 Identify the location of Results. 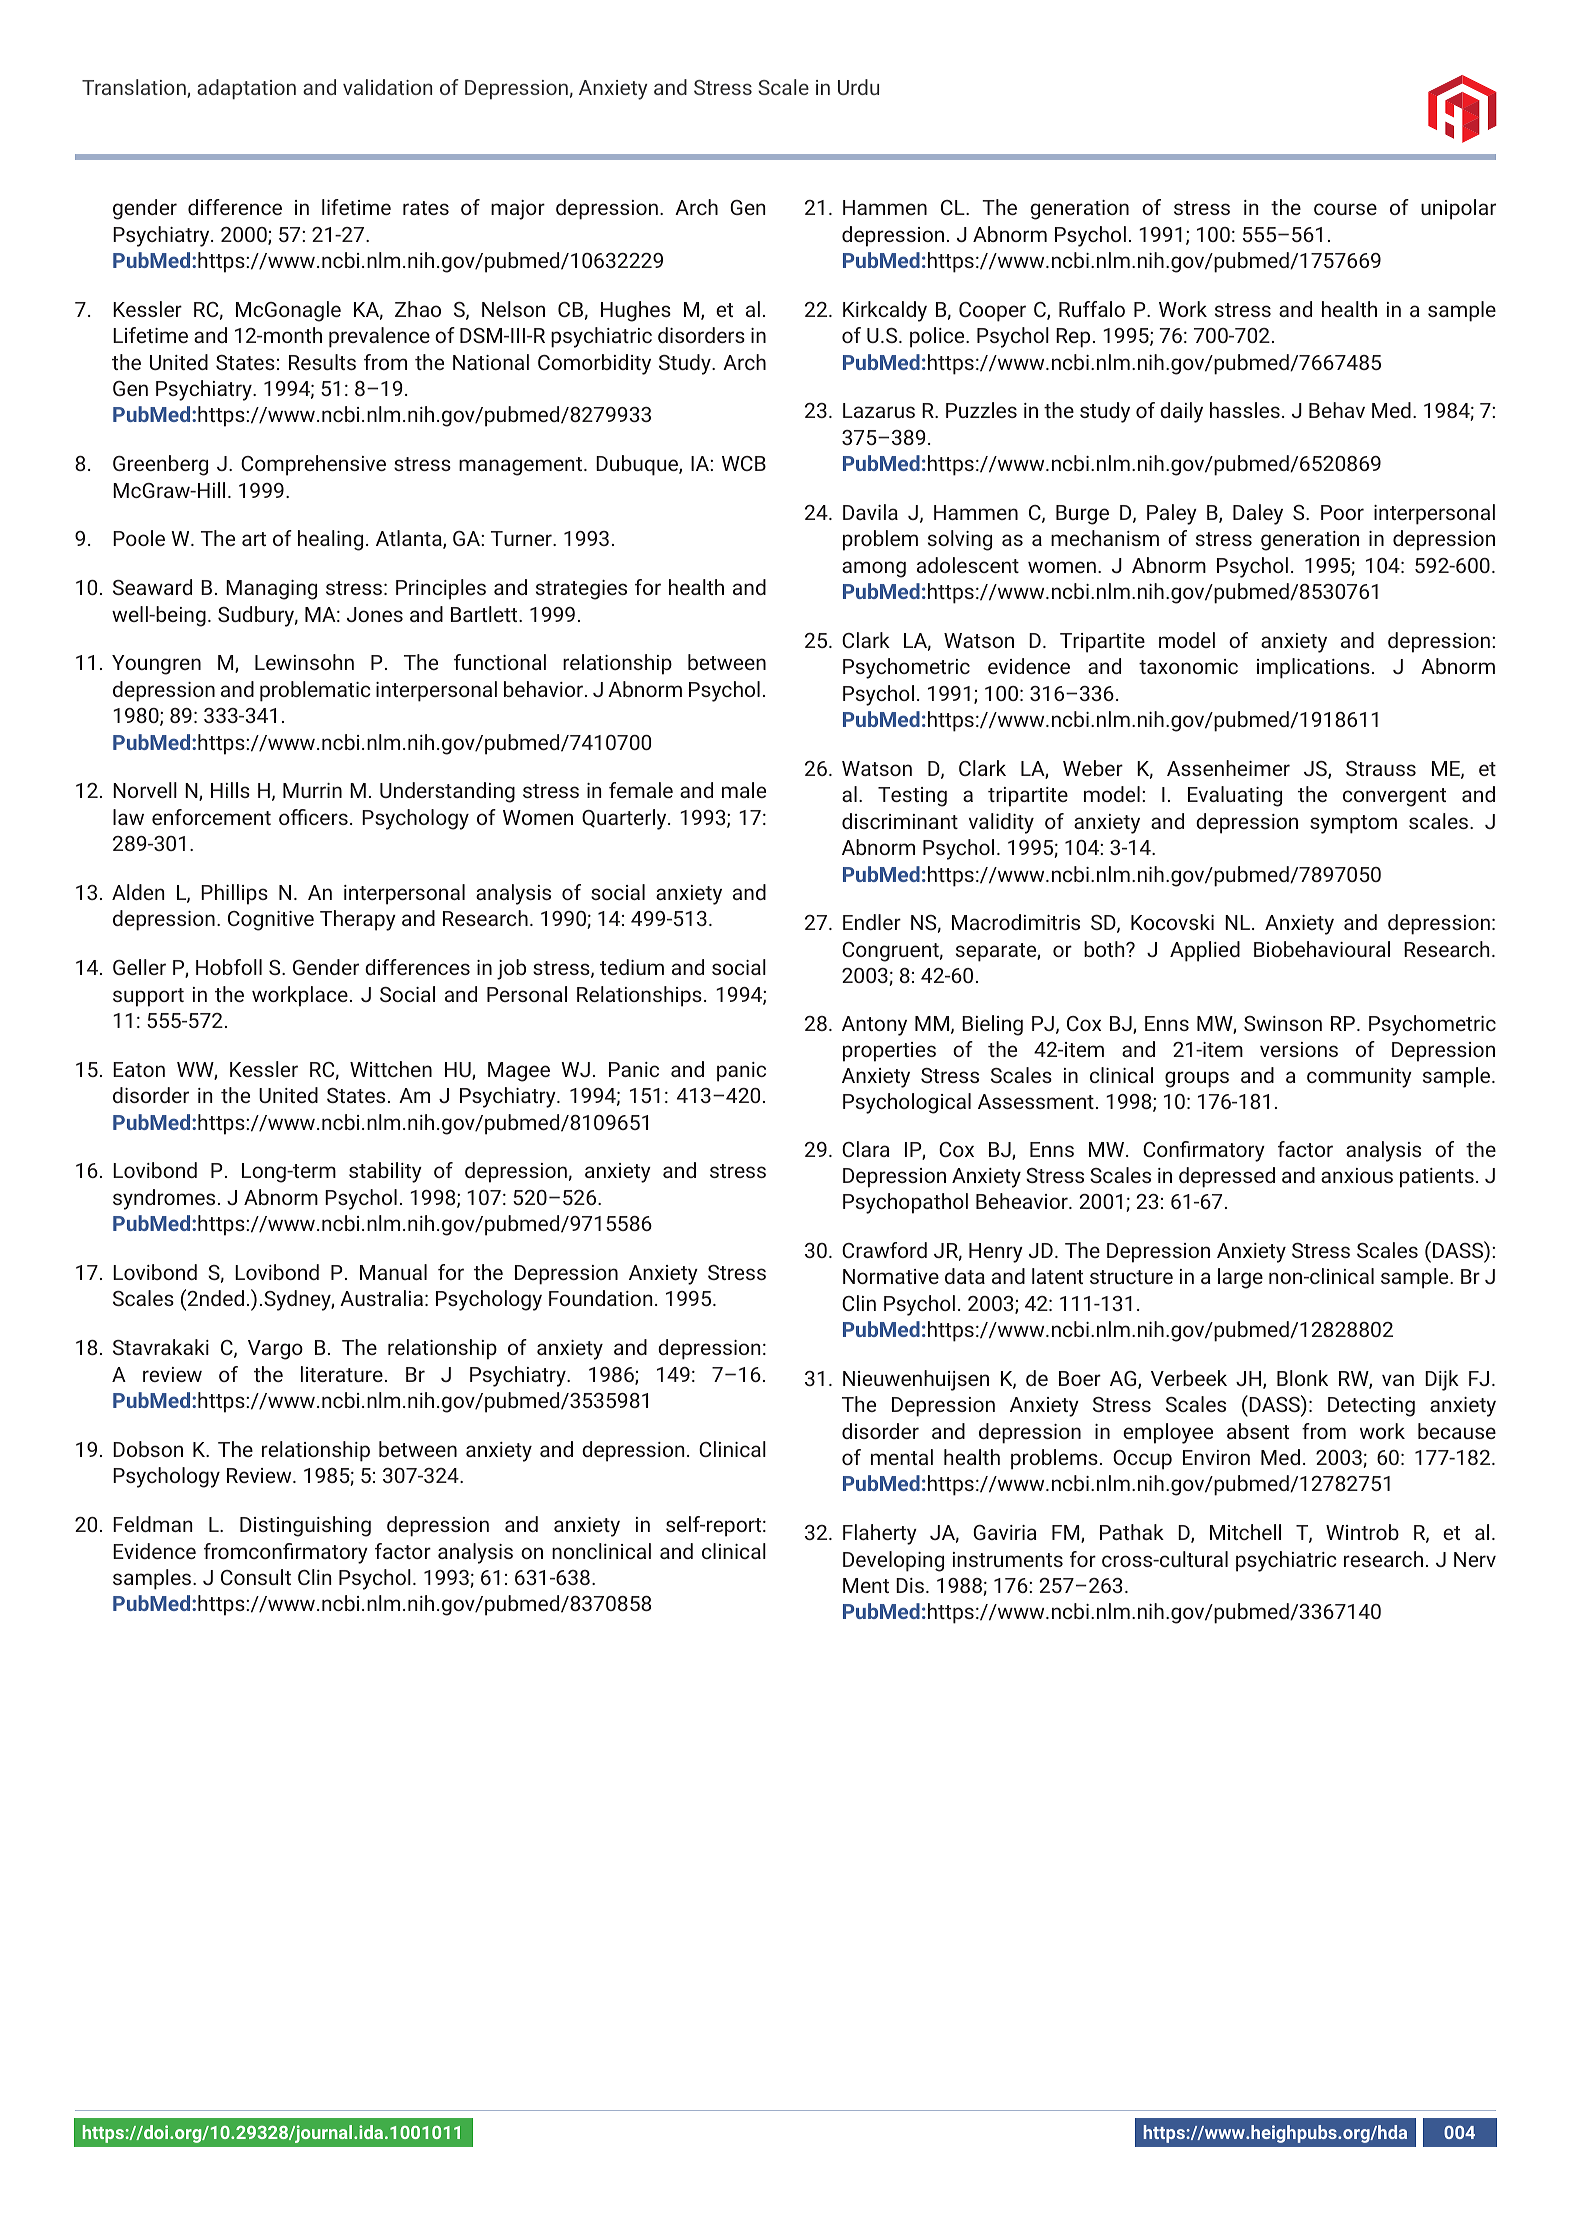
(322, 362).
